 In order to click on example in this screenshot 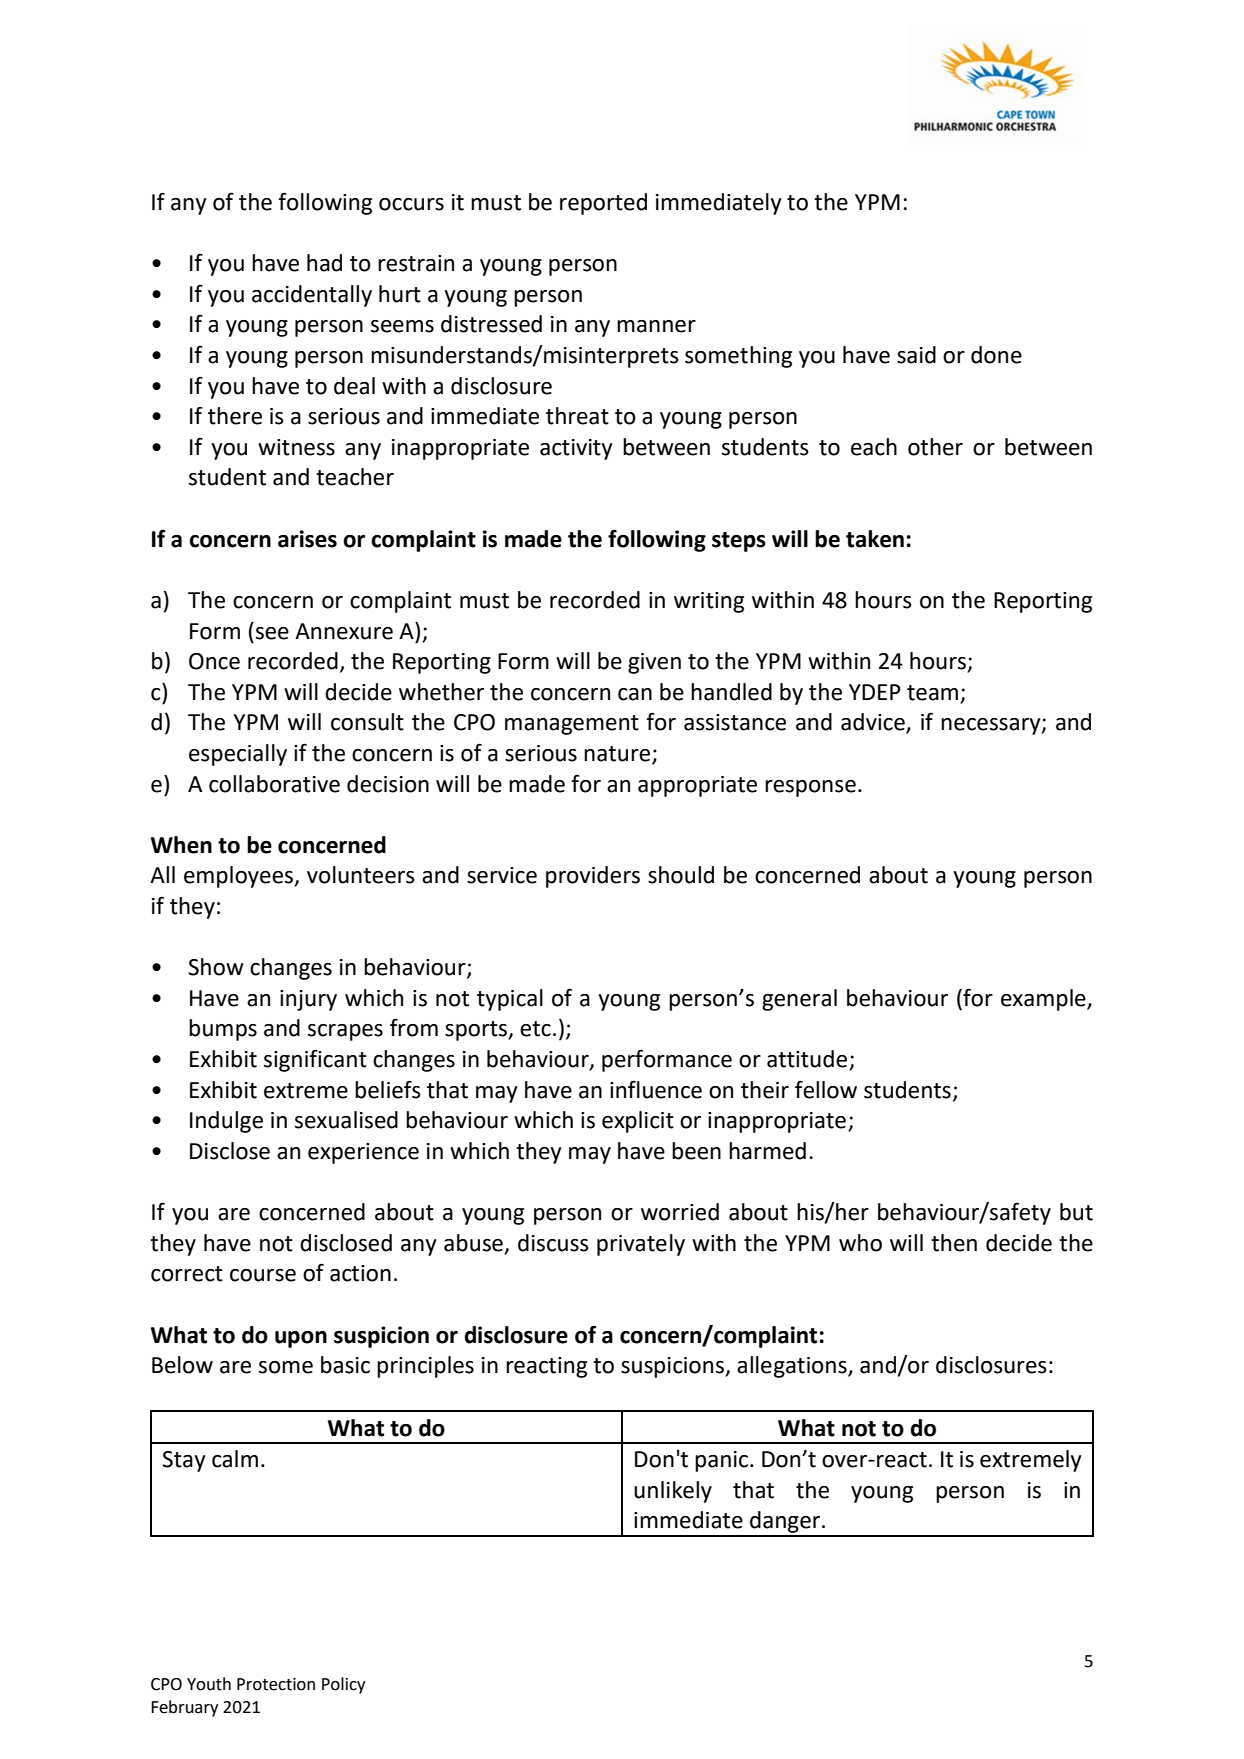, I will do `click(1044, 1000)`.
